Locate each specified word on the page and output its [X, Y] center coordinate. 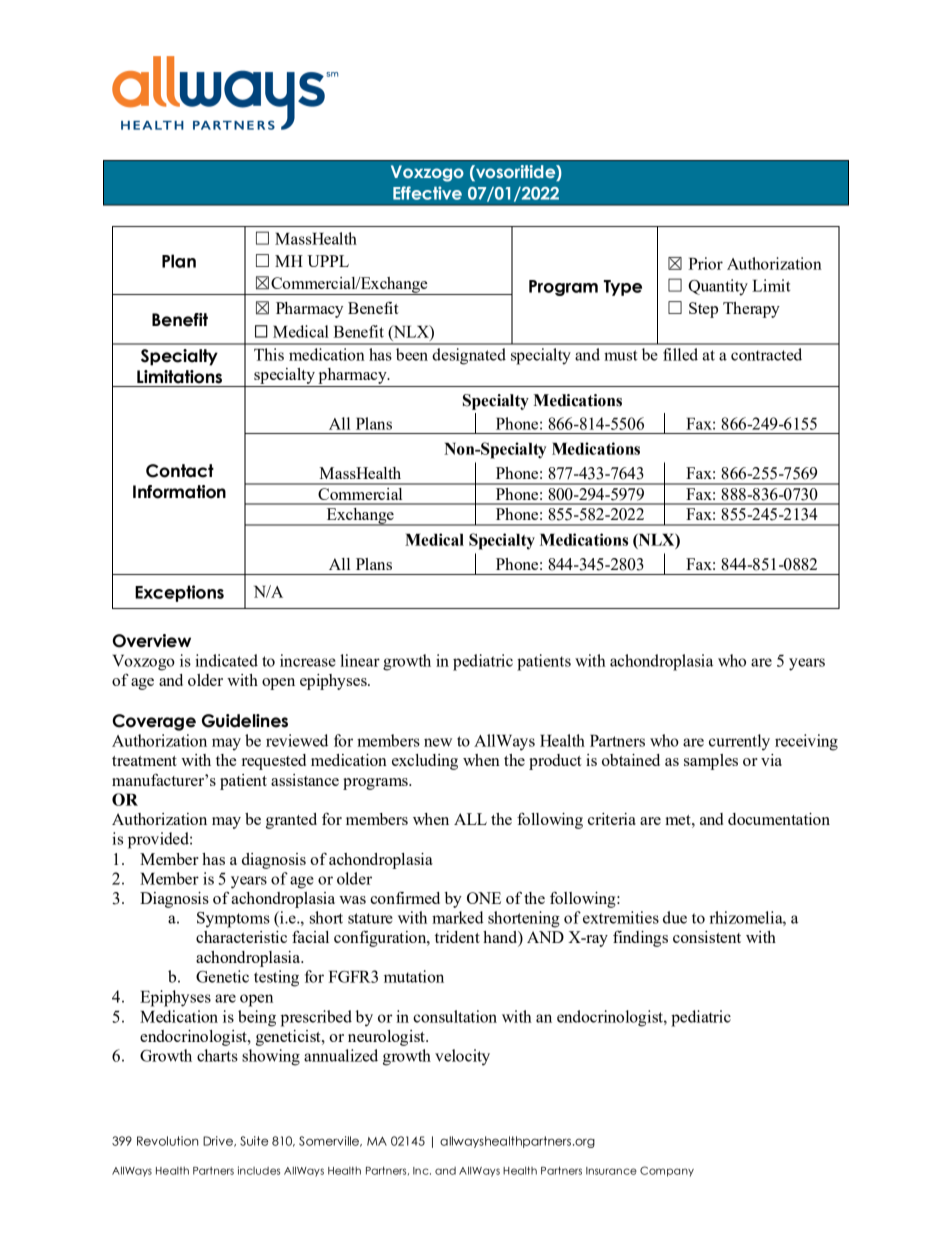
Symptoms [233, 920]
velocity [462, 1057]
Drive [219, 1141]
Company [667, 1171]
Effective [427, 193]
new [438, 742]
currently [739, 742]
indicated [226, 660]
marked [458, 917]
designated [469, 356]
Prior [705, 263]
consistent [707, 937]
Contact [180, 471]
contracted [766, 354]
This [269, 354]
